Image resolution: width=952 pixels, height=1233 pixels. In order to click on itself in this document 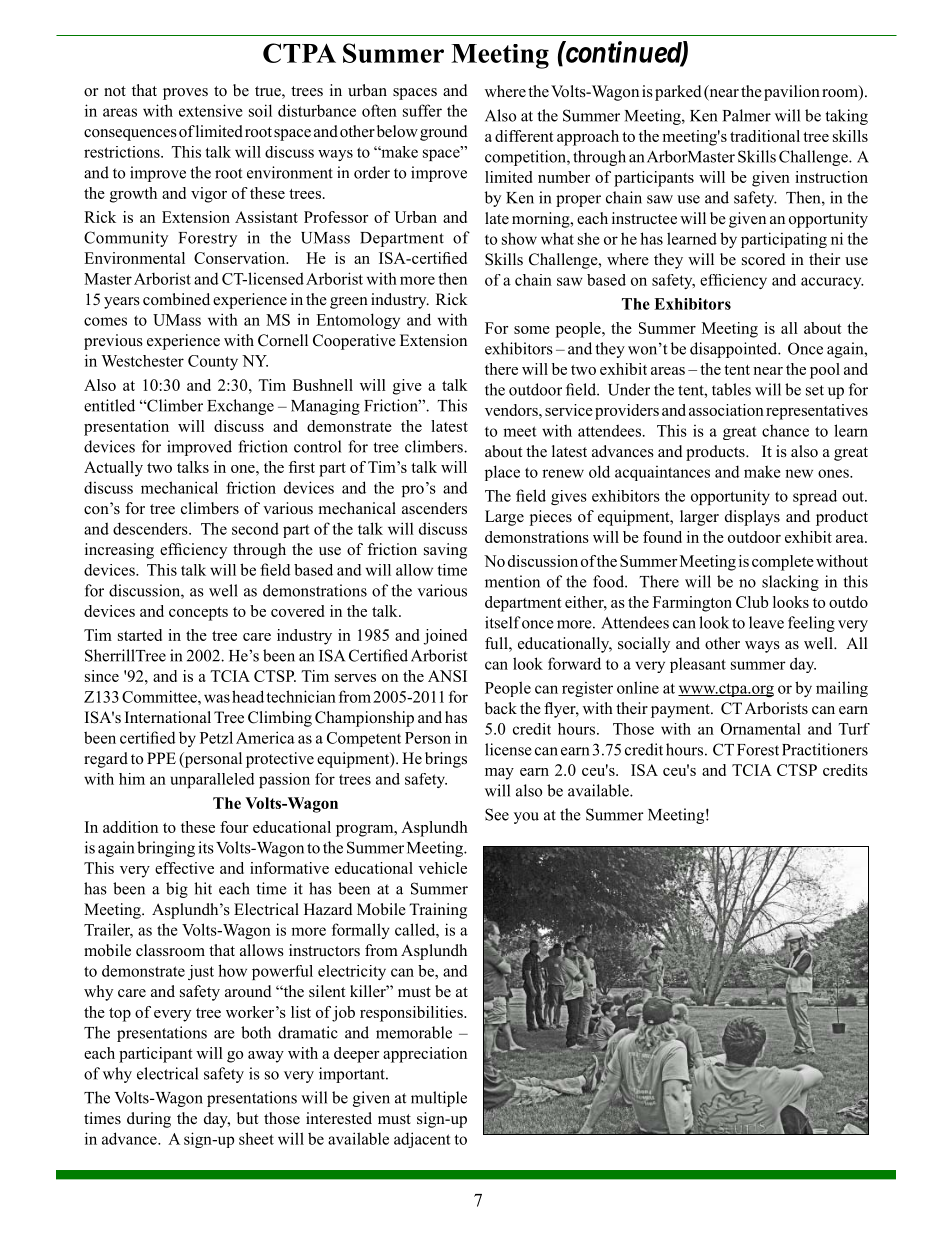, I will do `click(503, 622)`.
